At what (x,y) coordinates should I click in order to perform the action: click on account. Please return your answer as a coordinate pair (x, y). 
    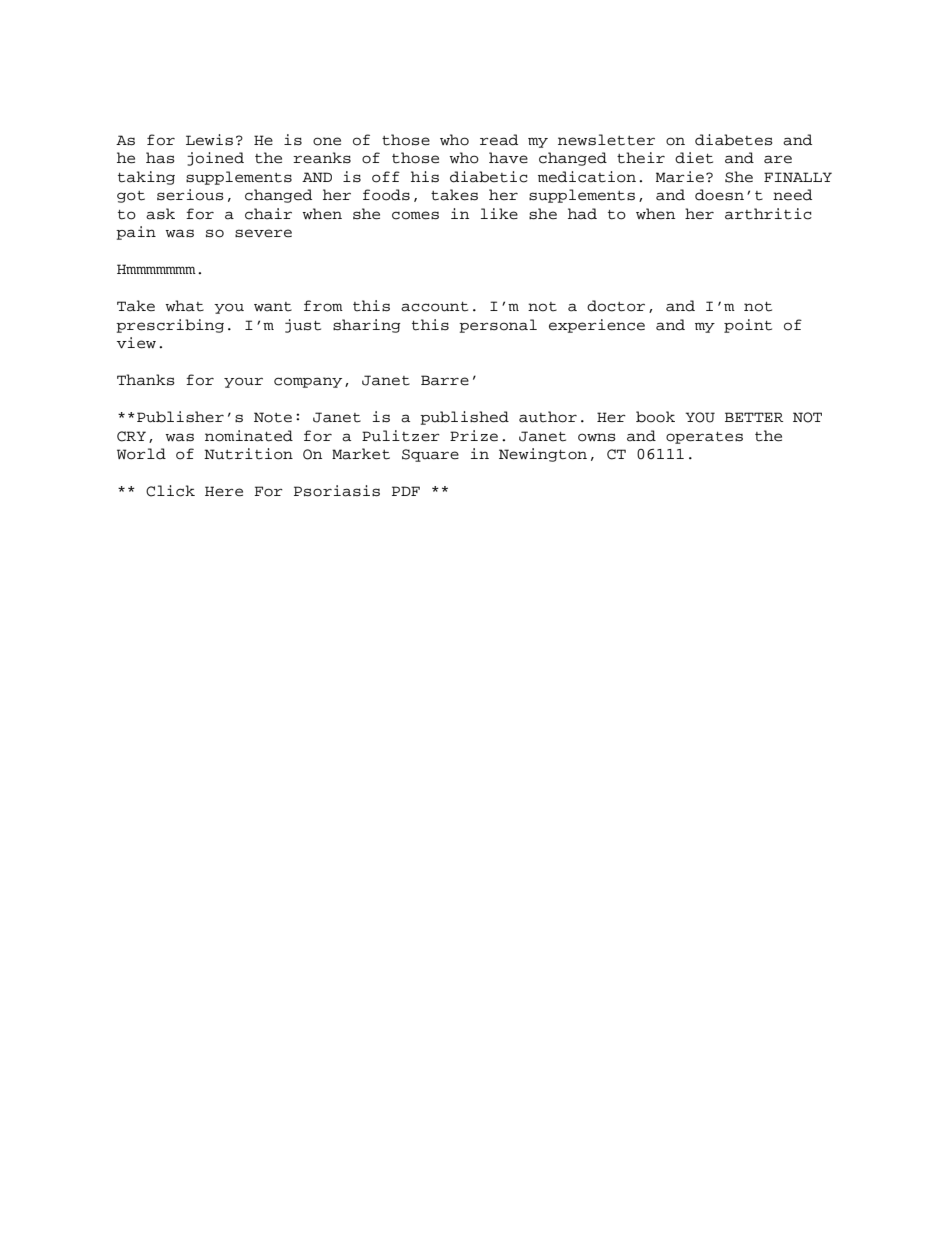
    Looking at the image, I should click on (434, 307).
